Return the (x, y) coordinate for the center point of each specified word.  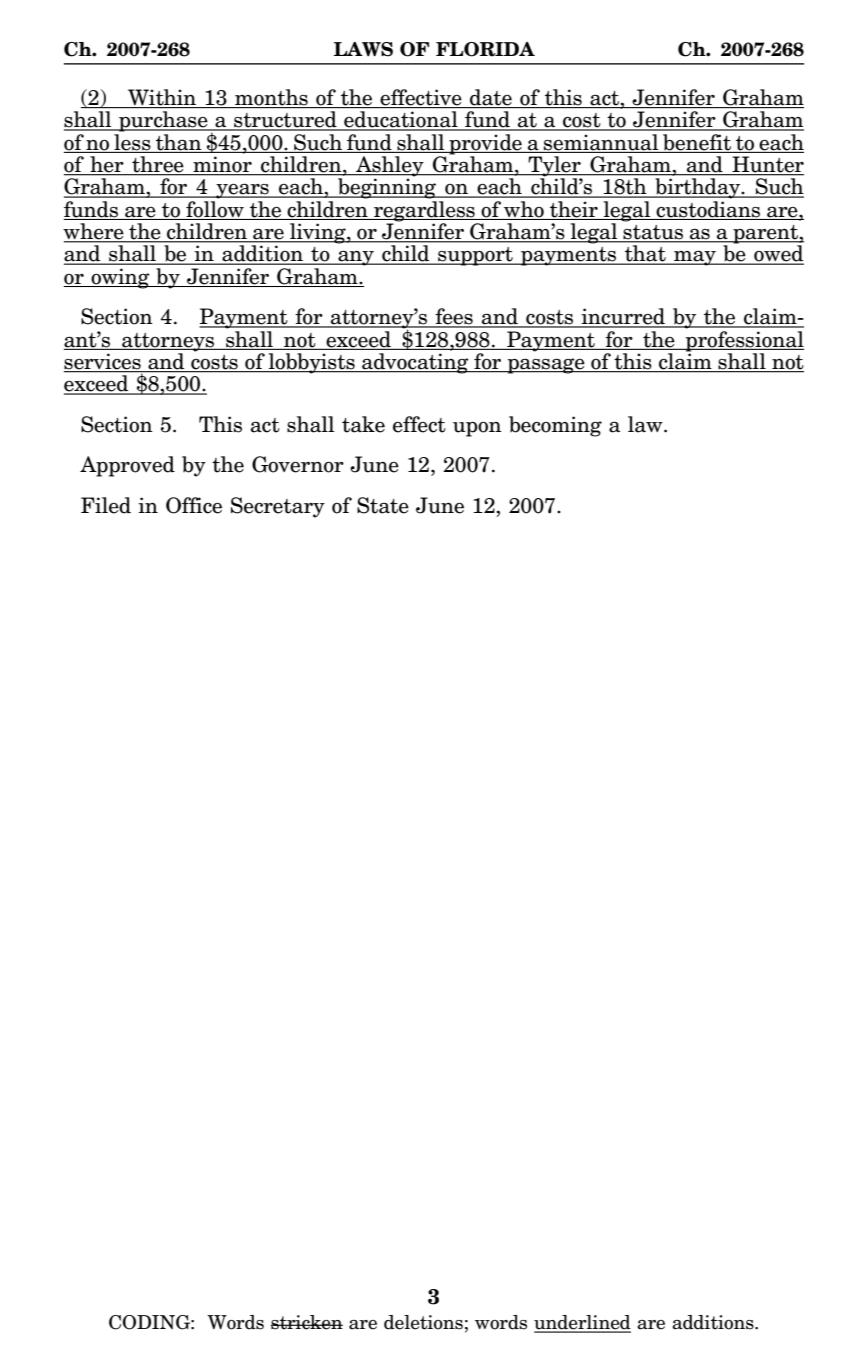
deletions (423, 1322)
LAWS (363, 49)
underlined (582, 1323)
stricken (307, 1322)
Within (162, 98)
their (574, 210)
